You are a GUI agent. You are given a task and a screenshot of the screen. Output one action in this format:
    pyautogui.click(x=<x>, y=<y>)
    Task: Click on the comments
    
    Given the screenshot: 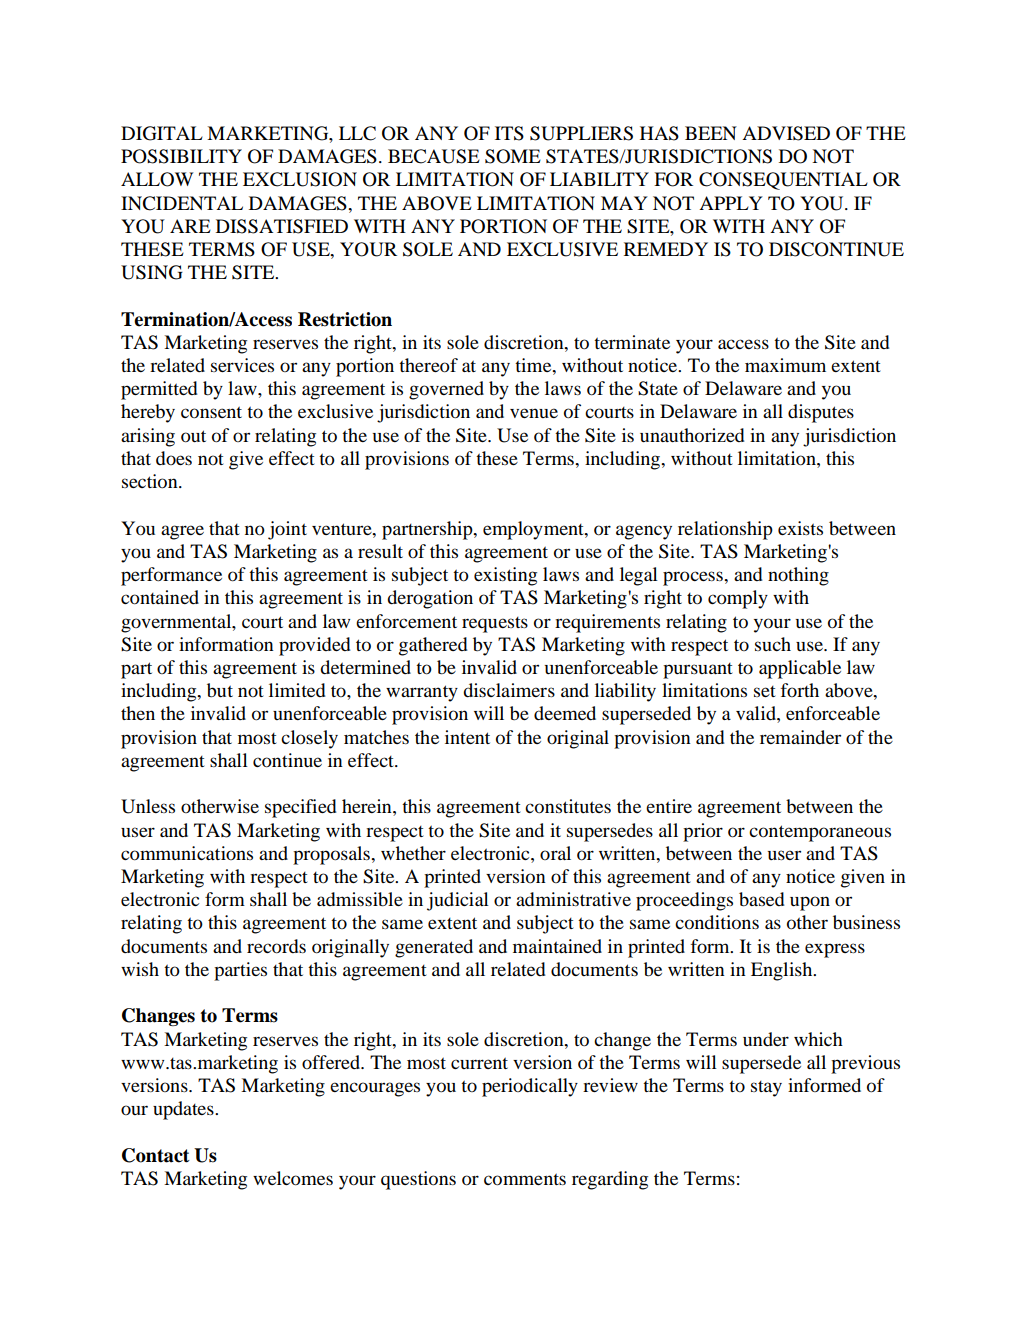 What is the action you would take?
    pyautogui.click(x=525, y=1179)
